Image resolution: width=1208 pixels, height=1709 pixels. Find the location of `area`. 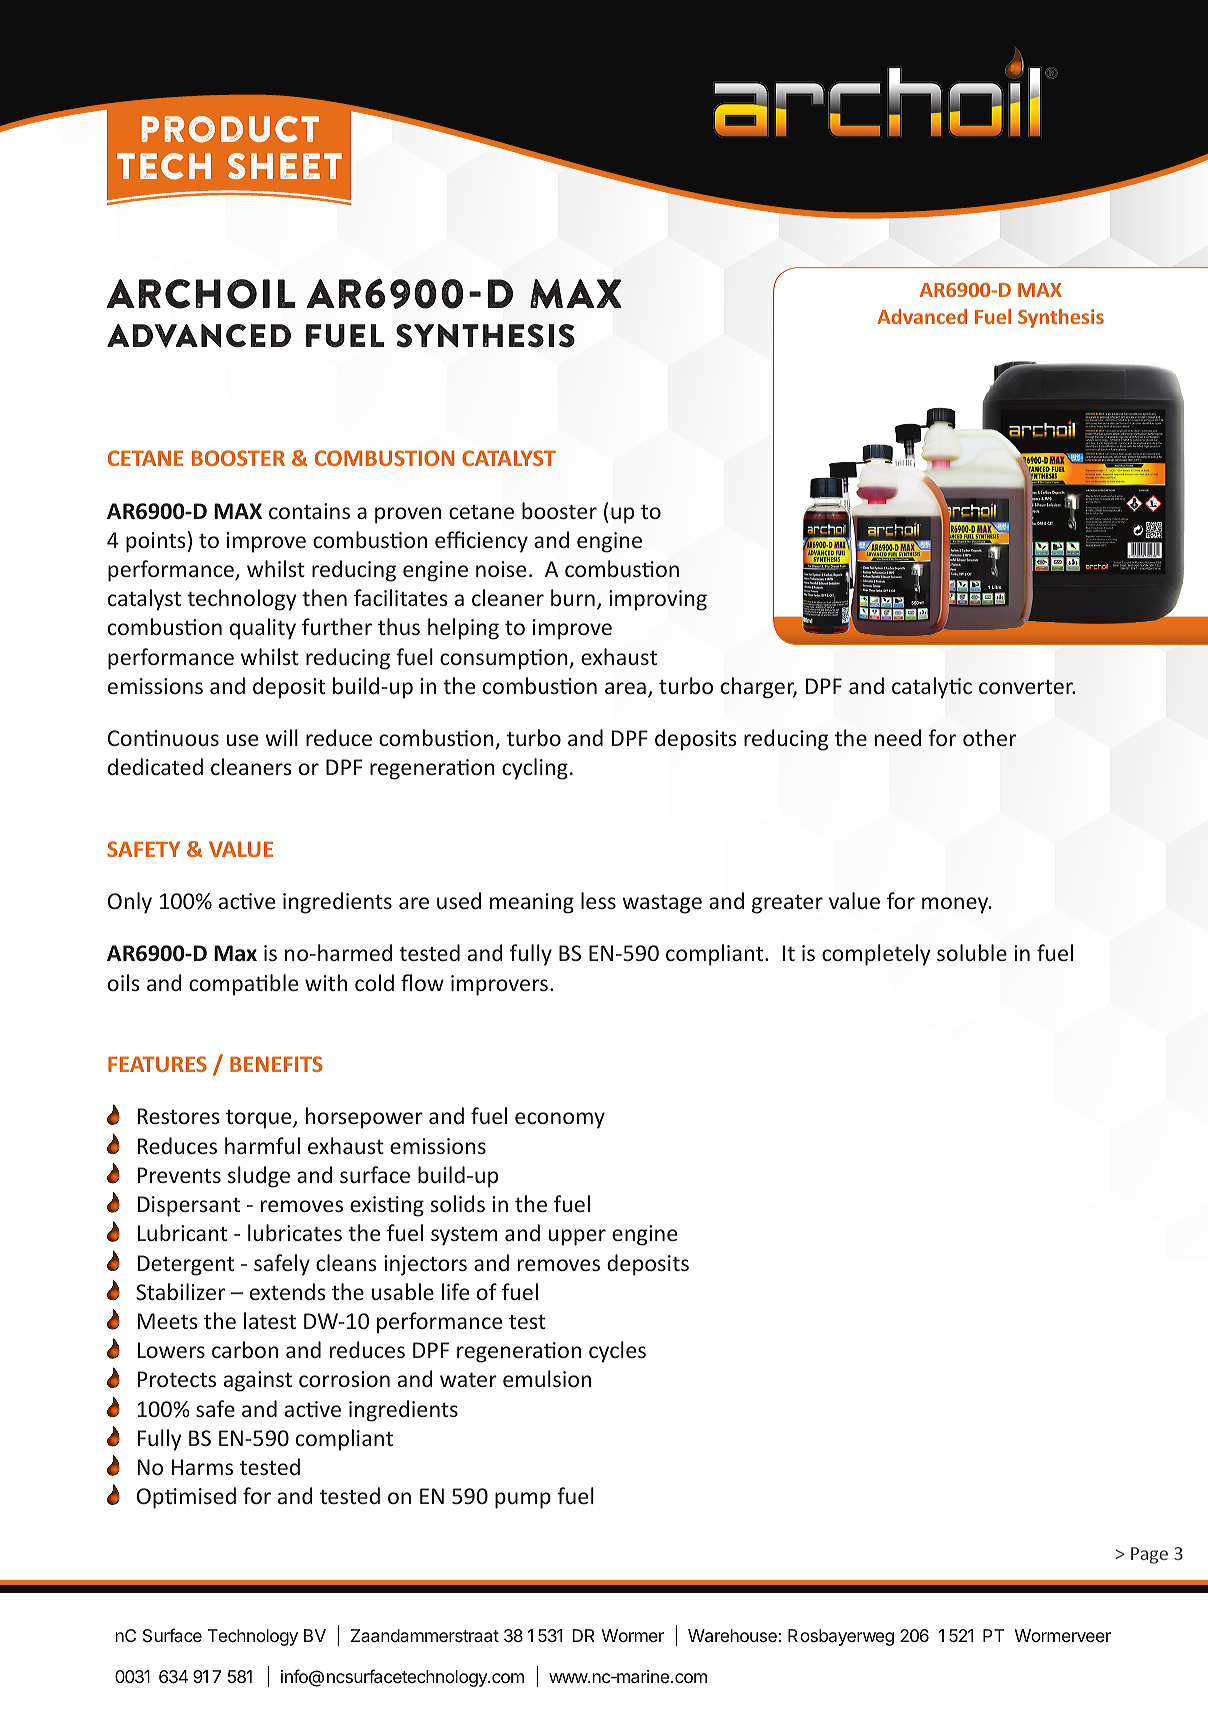

area is located at coordinates (625, 688).
